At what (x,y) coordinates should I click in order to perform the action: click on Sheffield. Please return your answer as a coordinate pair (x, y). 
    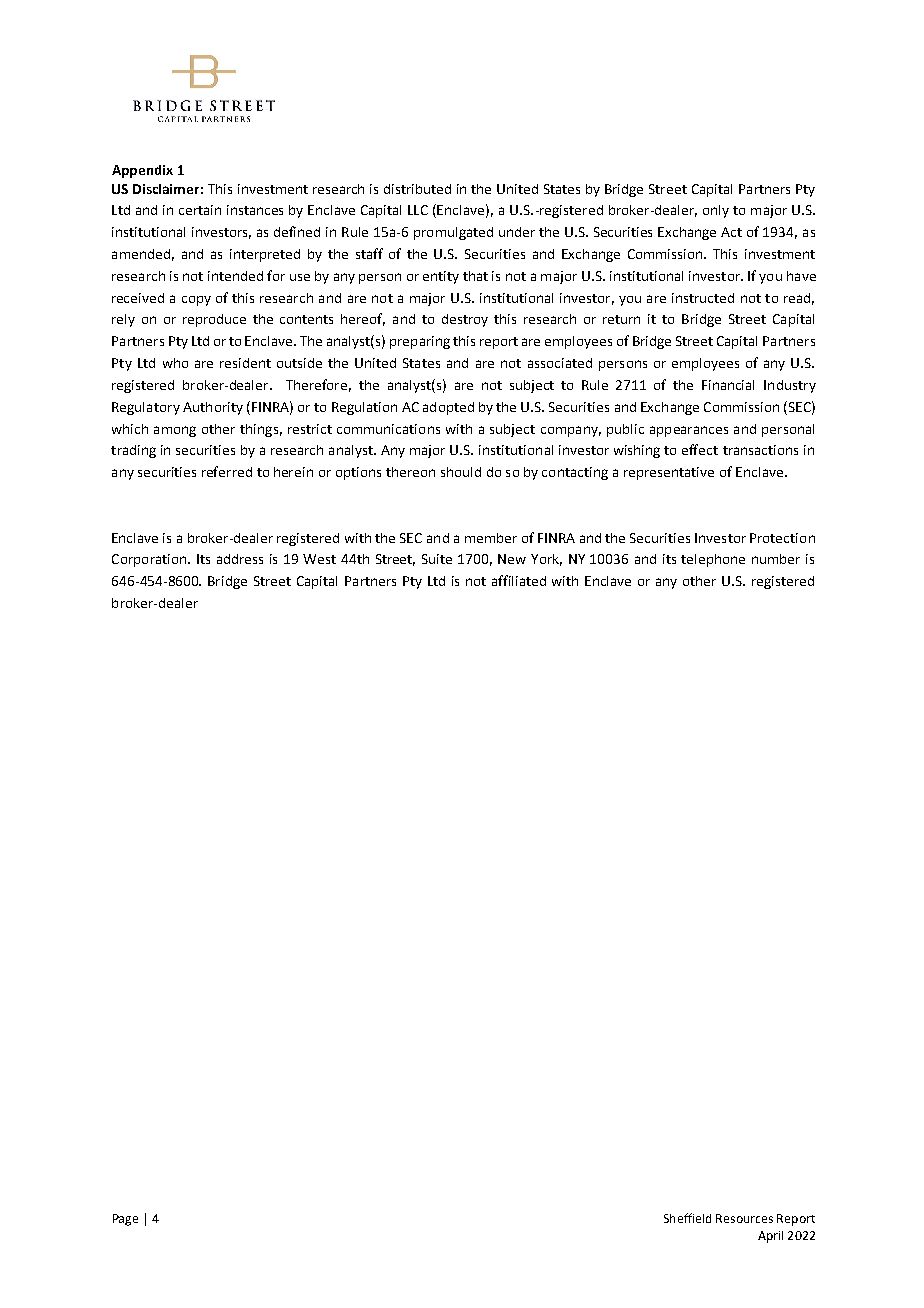
    Looking at the image, I should click on (687, 1218).
